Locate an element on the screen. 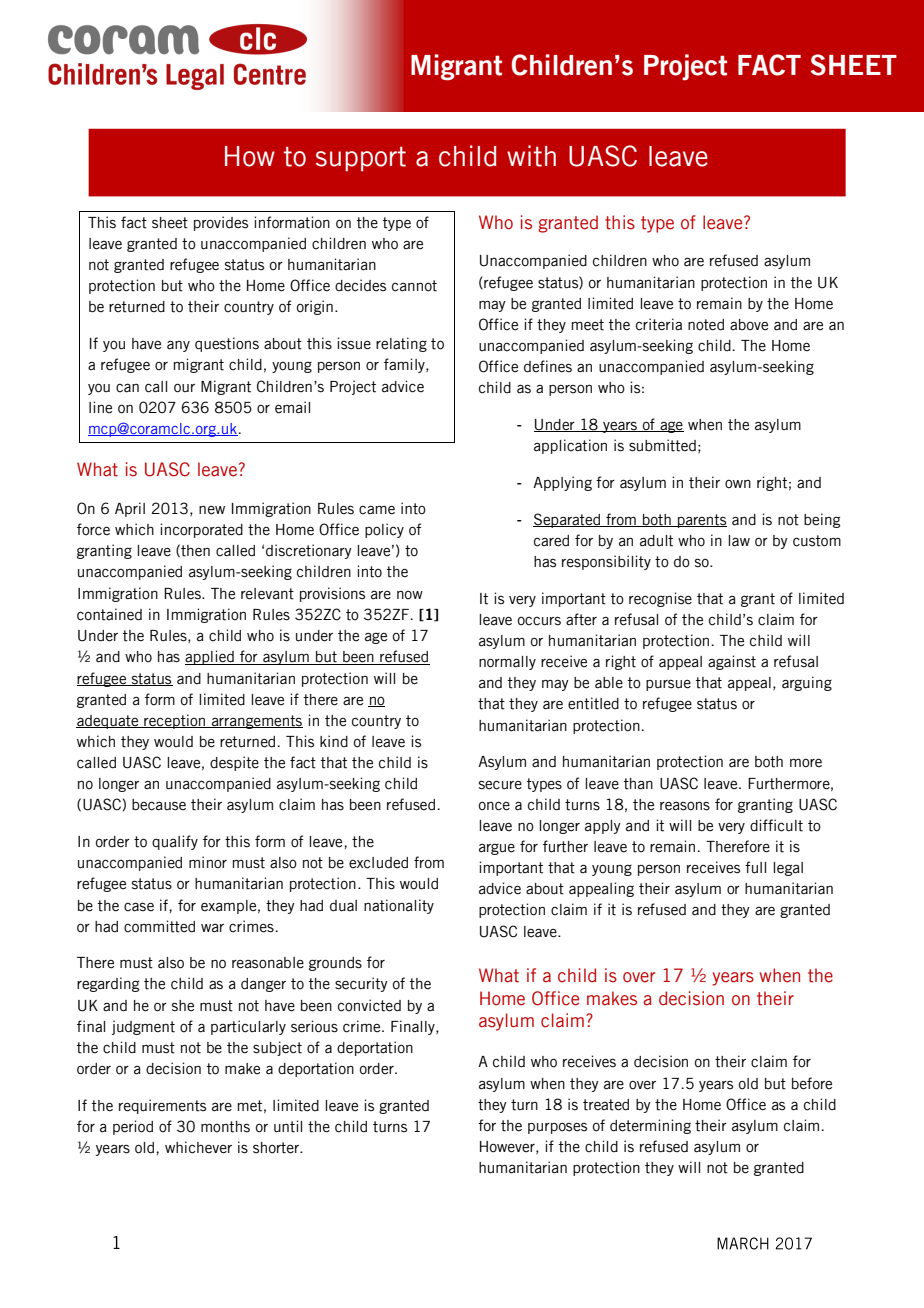 Image resolution: width=924 pixels, height=1308 pixels. with is located at coordinates (531, 156).
